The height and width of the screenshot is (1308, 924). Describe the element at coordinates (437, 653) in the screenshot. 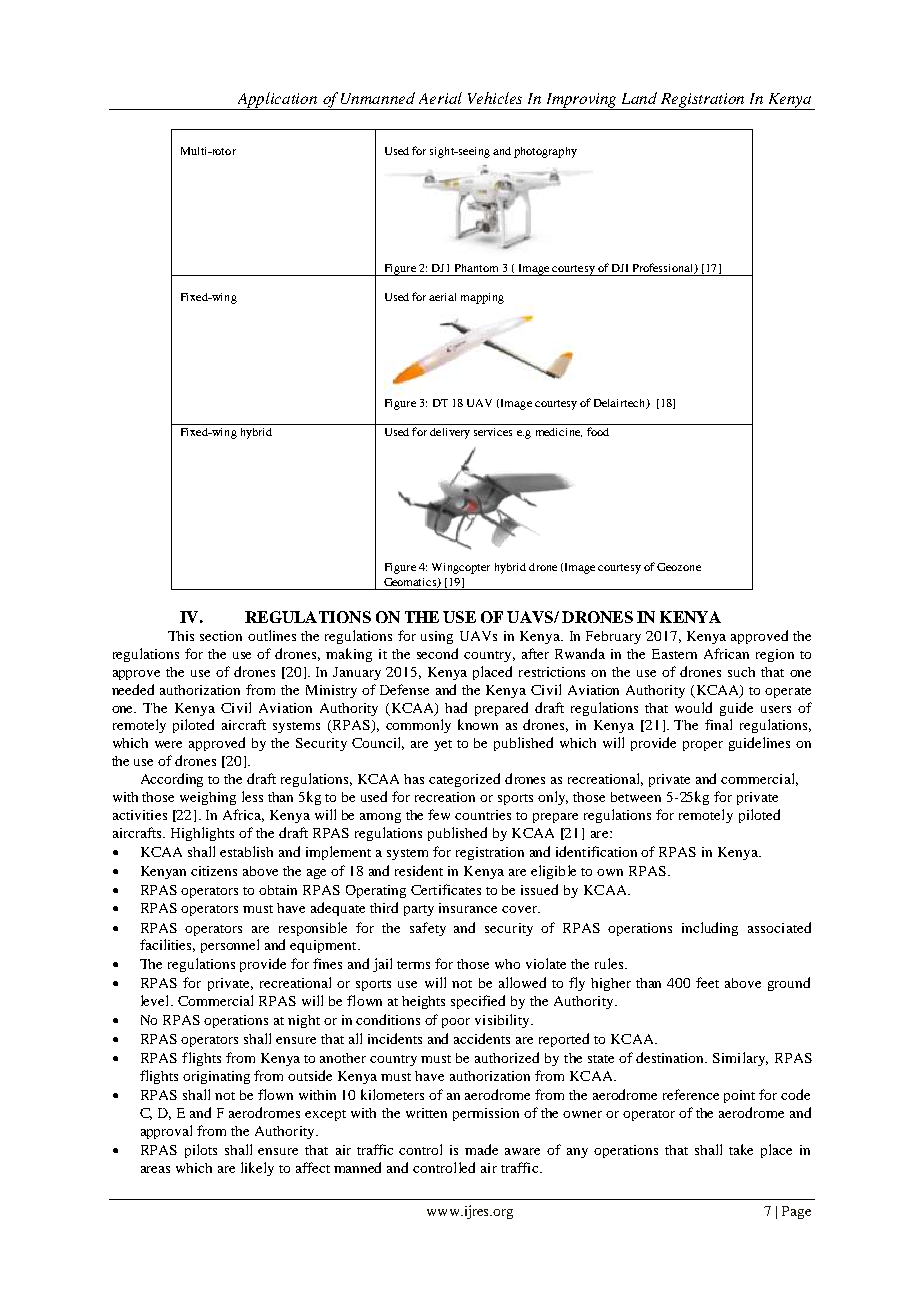

I see `second` at that location.
